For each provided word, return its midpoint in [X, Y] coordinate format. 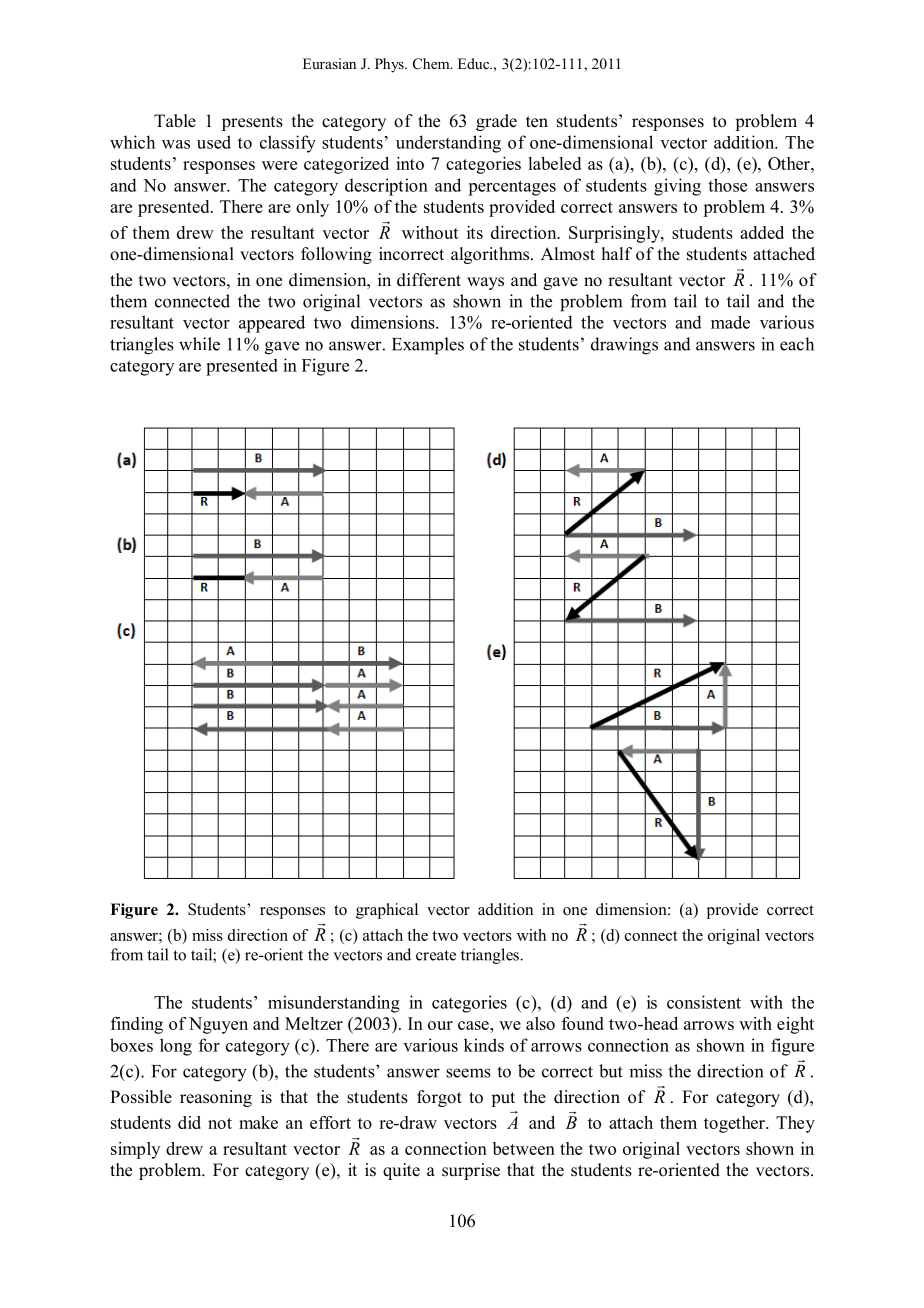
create [436, 955]
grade [496, 122]
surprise [471, 1171]
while [199, 344]
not [220, 1123]
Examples [428, 346]
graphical [387, 911]
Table [175, 121]
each [797, 344]
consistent [704, 1002]
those [727, 185]
